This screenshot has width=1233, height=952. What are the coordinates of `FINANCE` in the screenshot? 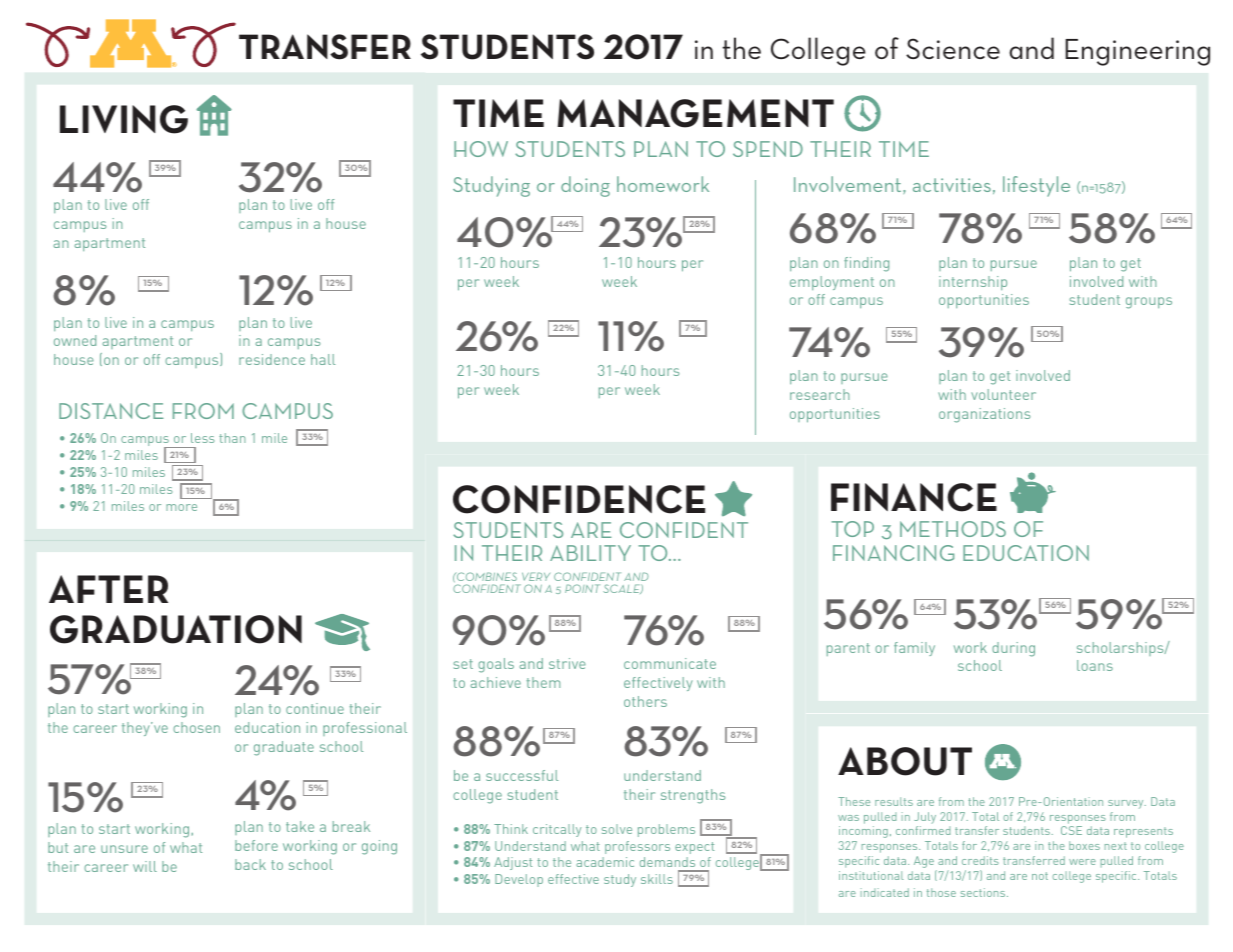 It's located at (914, 497).
